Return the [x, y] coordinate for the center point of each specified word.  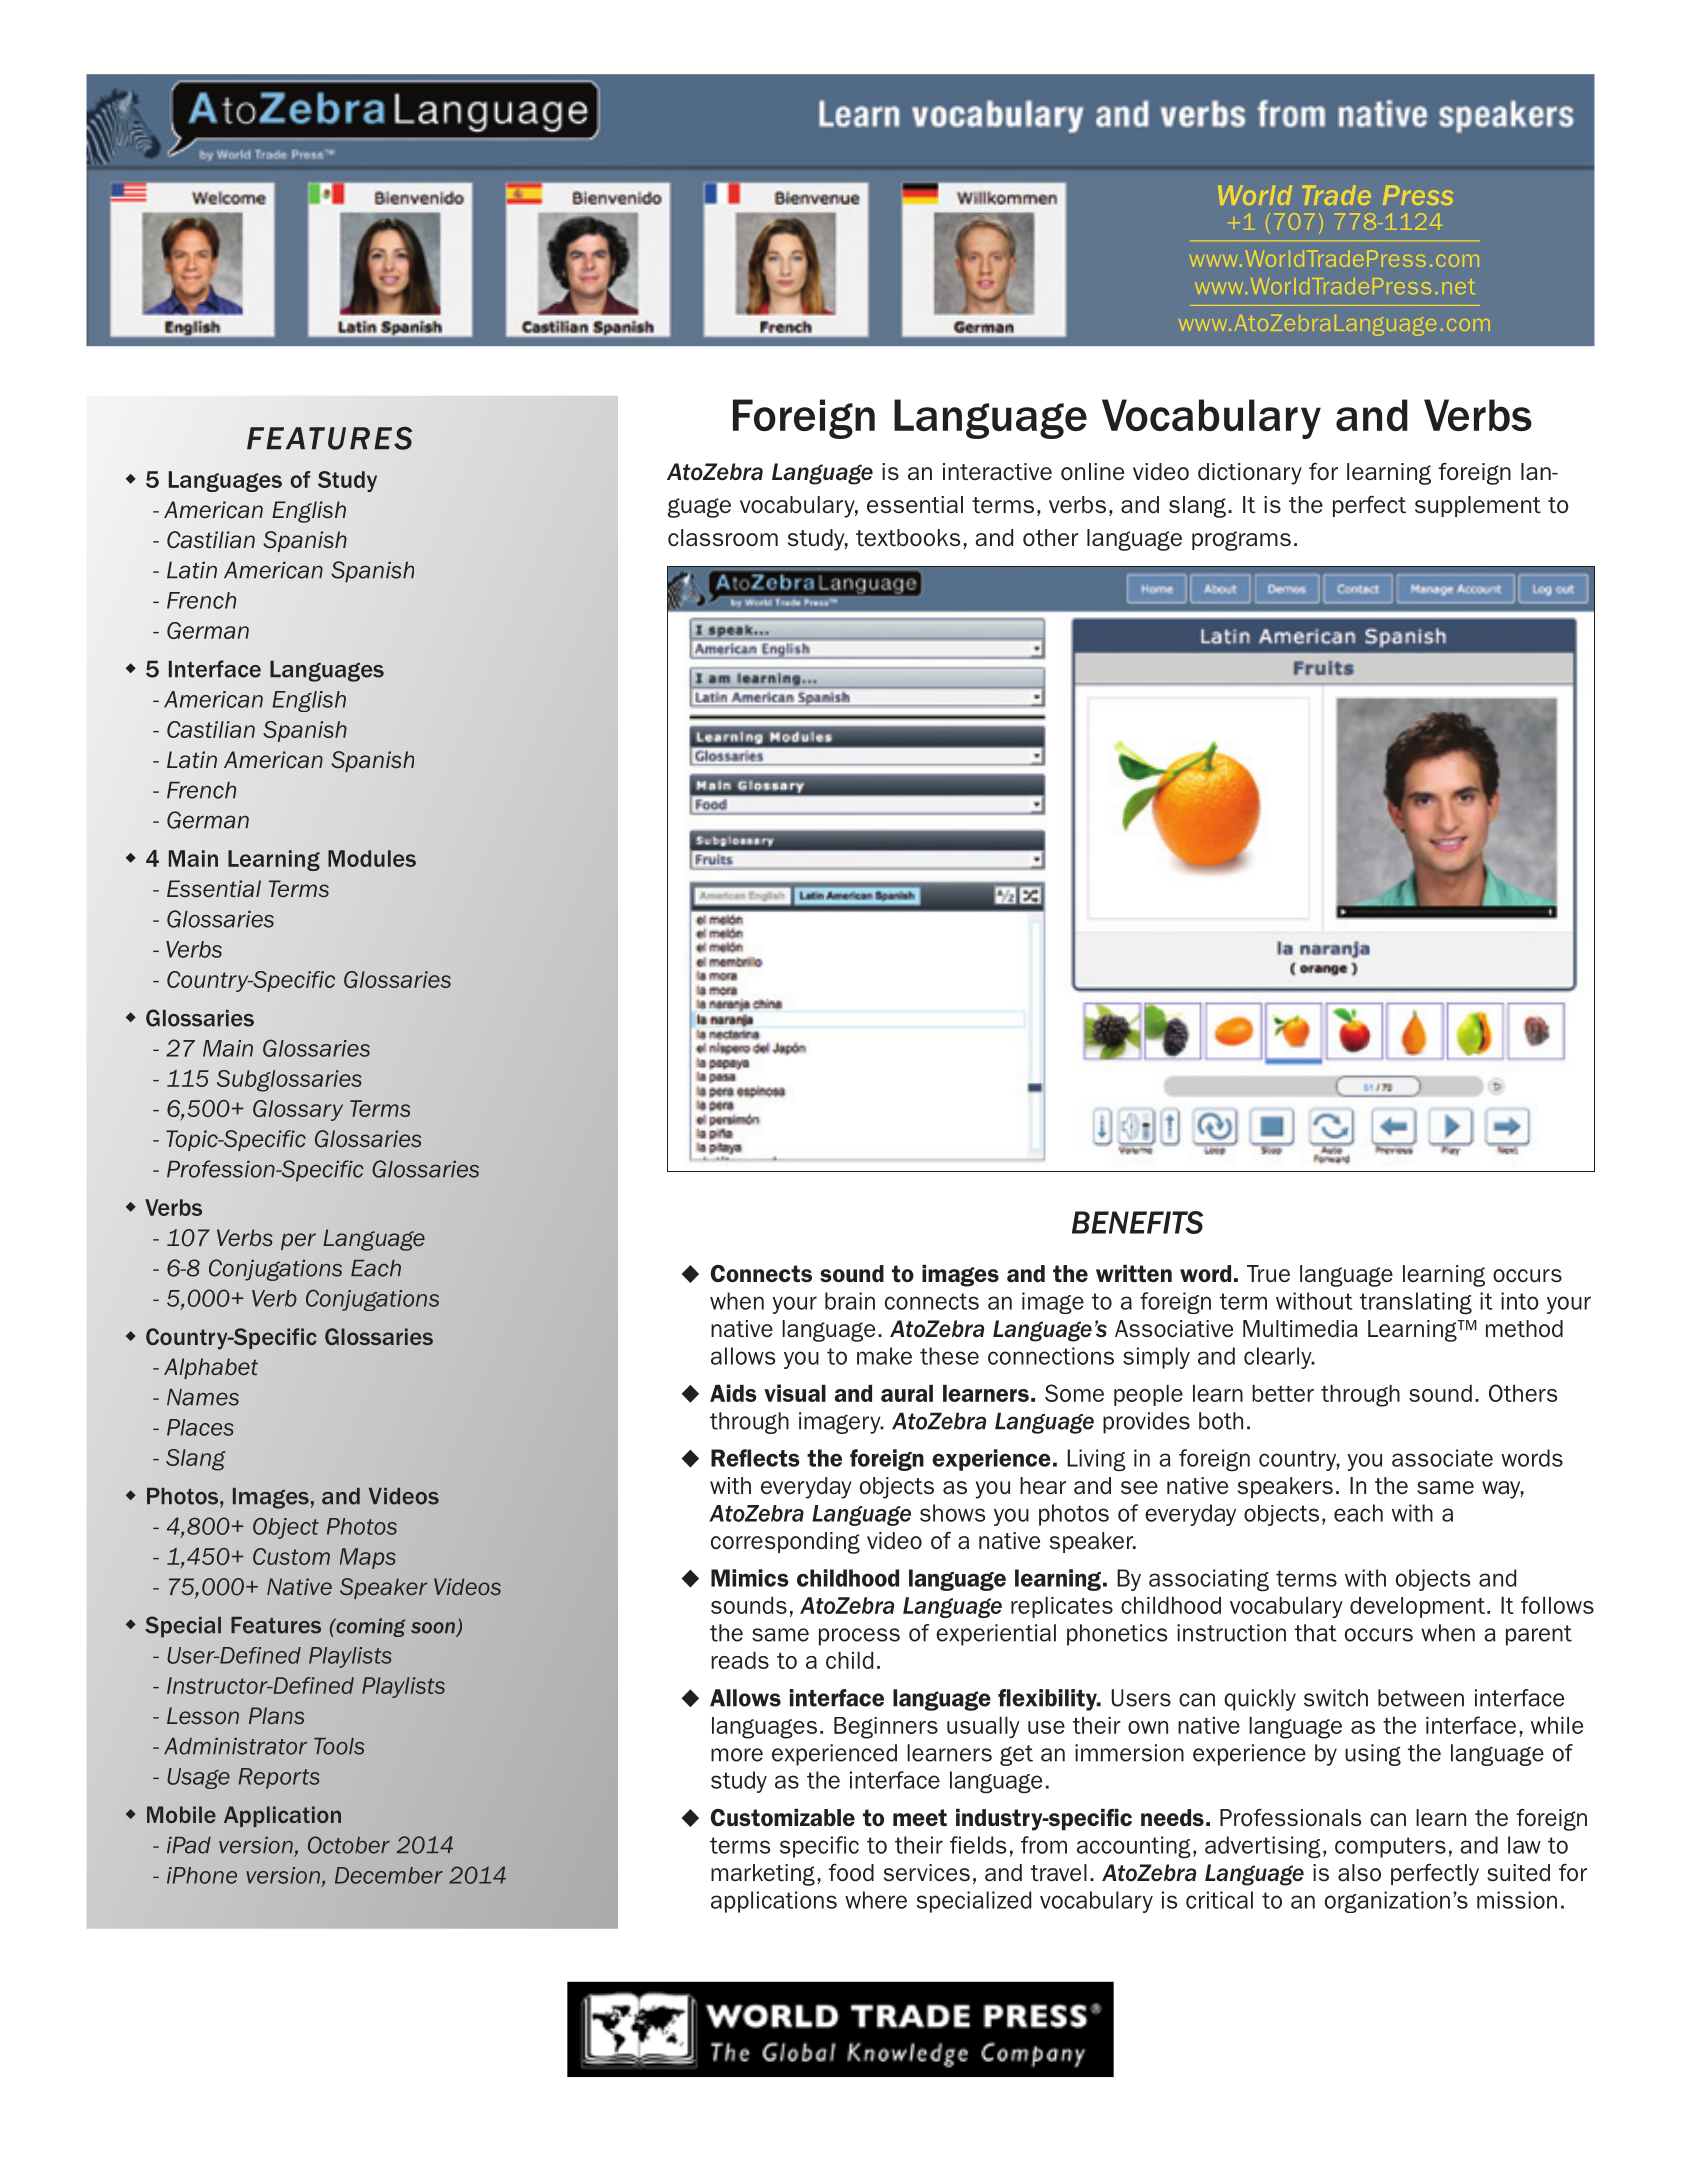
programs [1241, 541]
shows [952, 1513]
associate [1442, 1458]
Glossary [298, 1110]
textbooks [908, 537]
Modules [372, 858]
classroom [723, 537]
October [349, 1845]
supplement [1478, 506]
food [851, 1873]
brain [850, 1301]
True [1268, 1274]
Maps [367, 1558]
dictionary [1250, 474]
